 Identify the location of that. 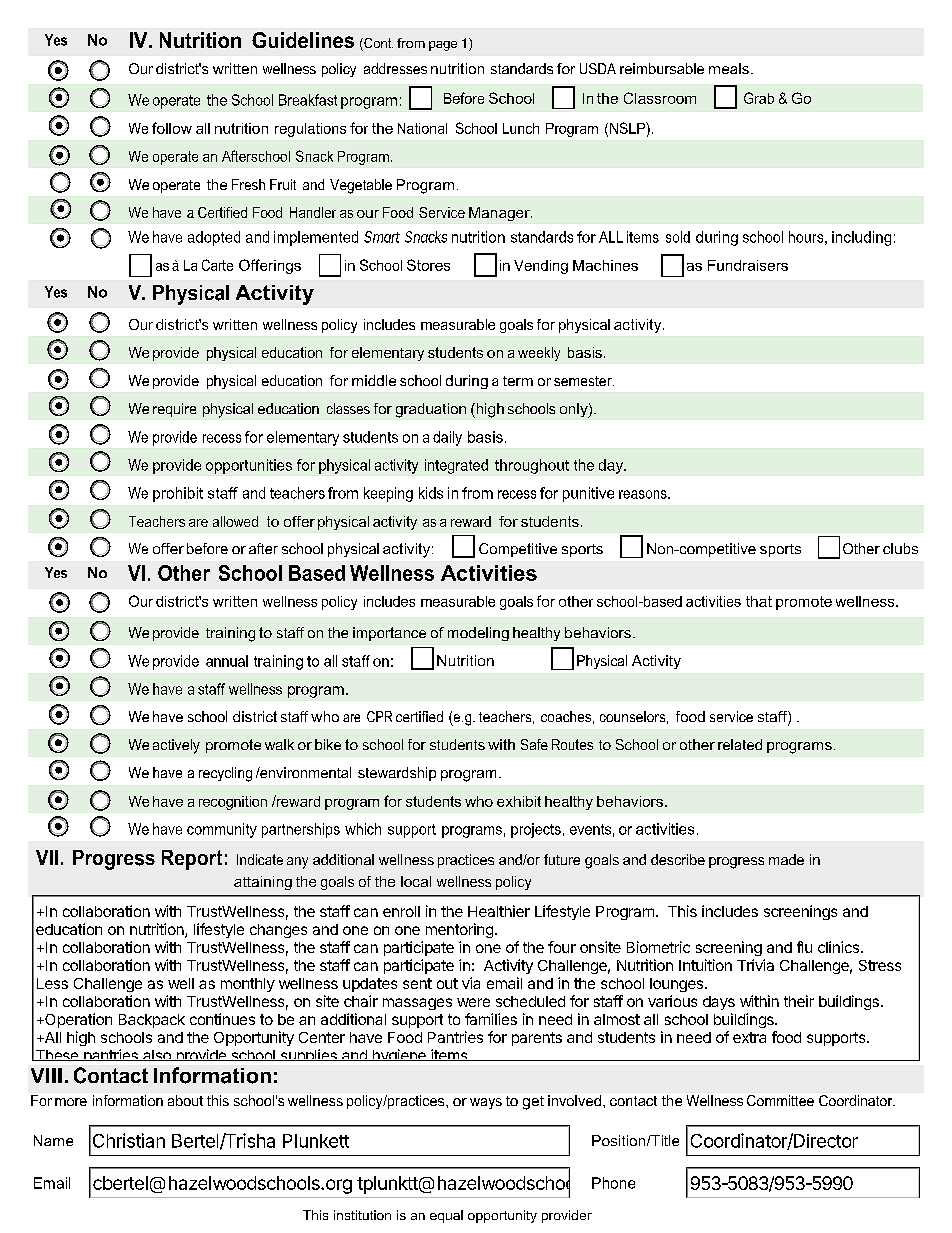
(759, 601).
